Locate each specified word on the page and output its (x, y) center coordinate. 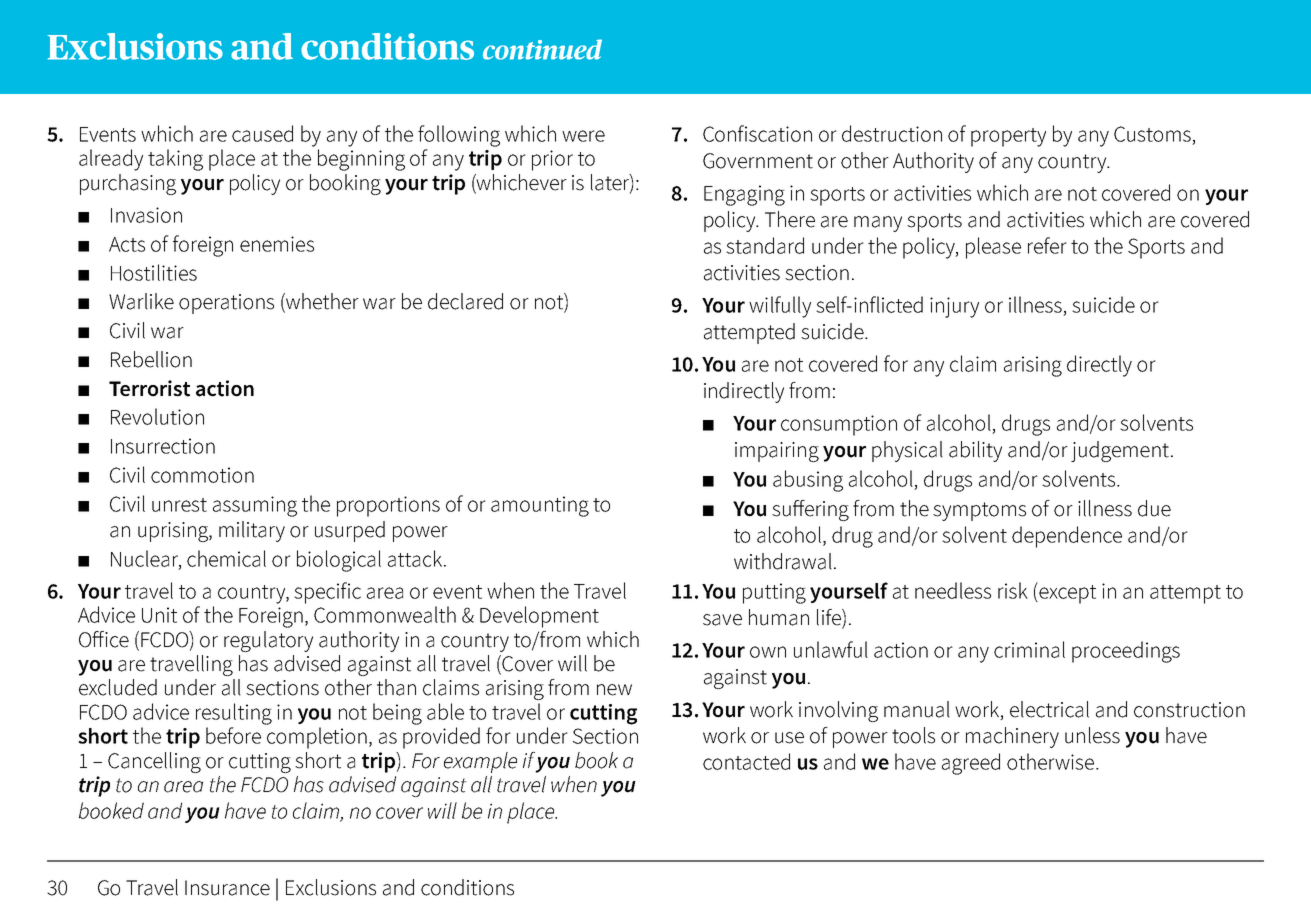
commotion (202, 475)
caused (262, 133)
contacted (746, 761)
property (1008, 137)
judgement (1120, 451)
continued (542, 49)
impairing (777, 452)
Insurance (227, 888)
